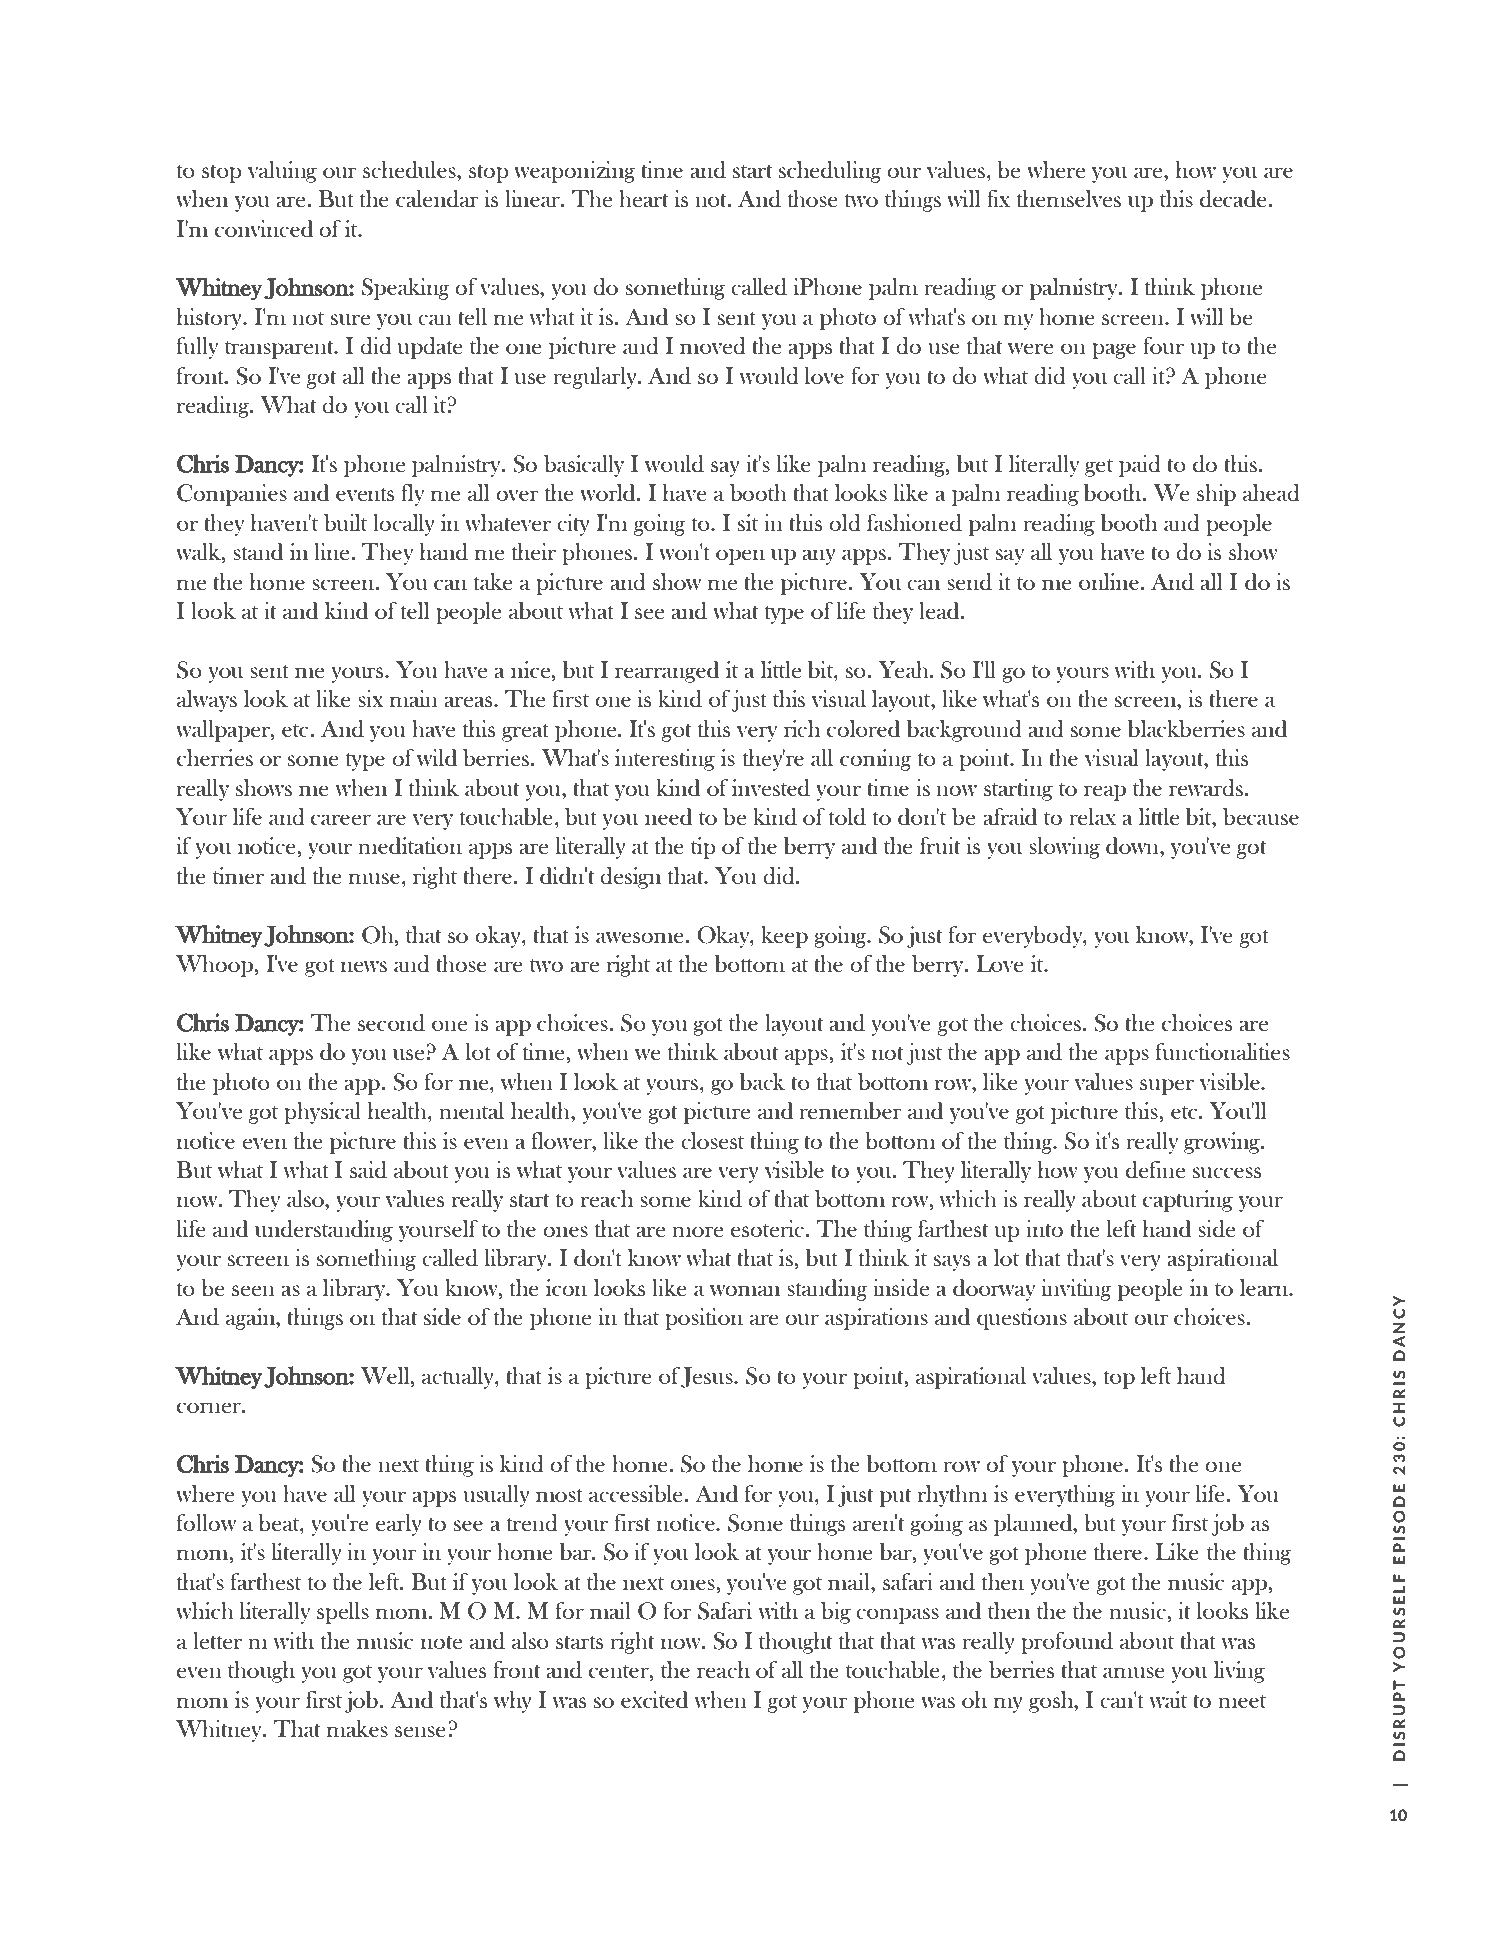 The width and height of the screenshot is (1500, 1941). Describe the element at coordinates (357, 1728) in the screenshot. I see `makes` at that location.
